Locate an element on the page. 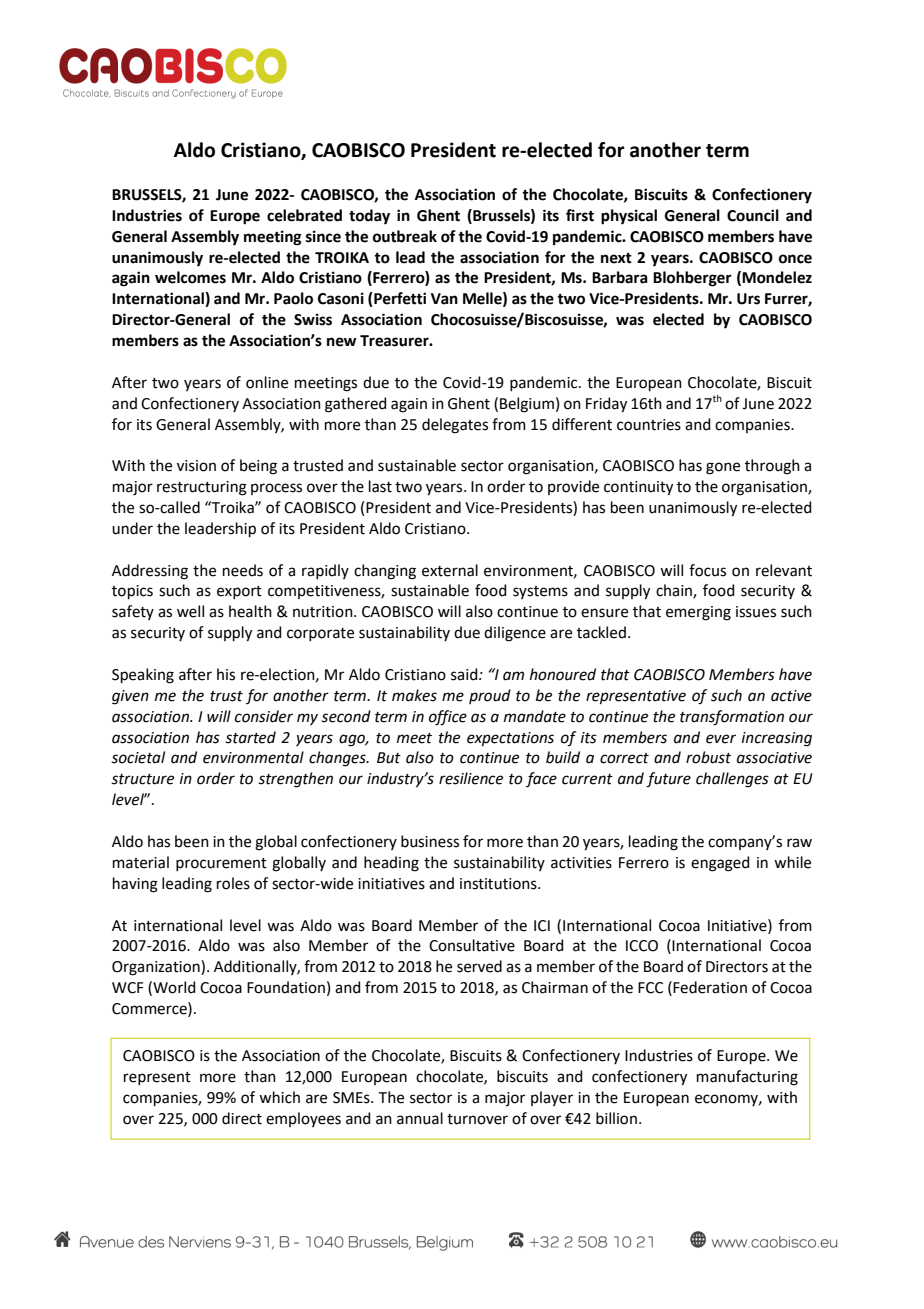  welcomes is located at coordinates (190, 277).
